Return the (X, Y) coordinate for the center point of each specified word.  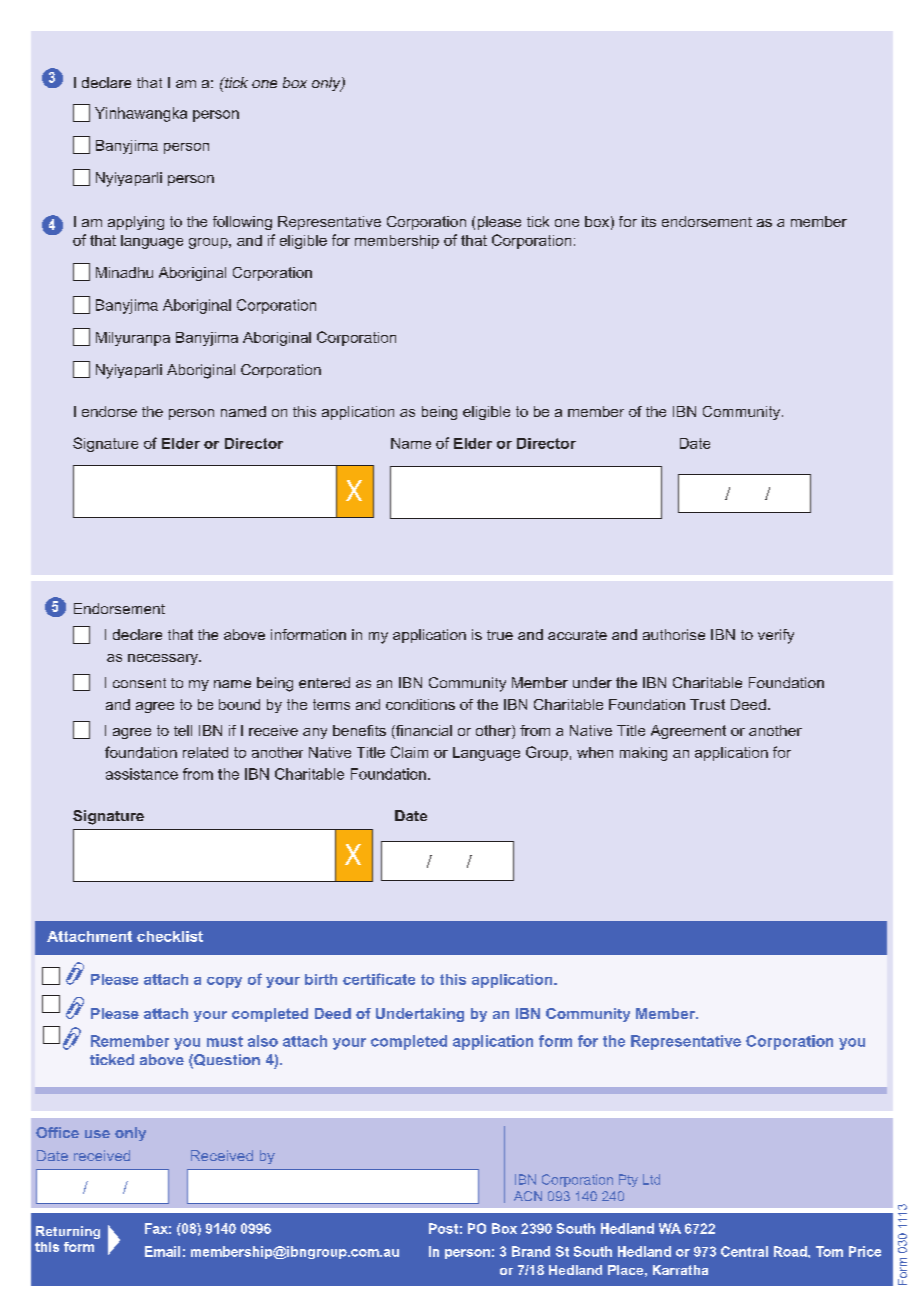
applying (136, 223)
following (242, 223)
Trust (707, 704)
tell (183, 730)
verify (776, 636)
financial (423, 732)
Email (162, 1251)
